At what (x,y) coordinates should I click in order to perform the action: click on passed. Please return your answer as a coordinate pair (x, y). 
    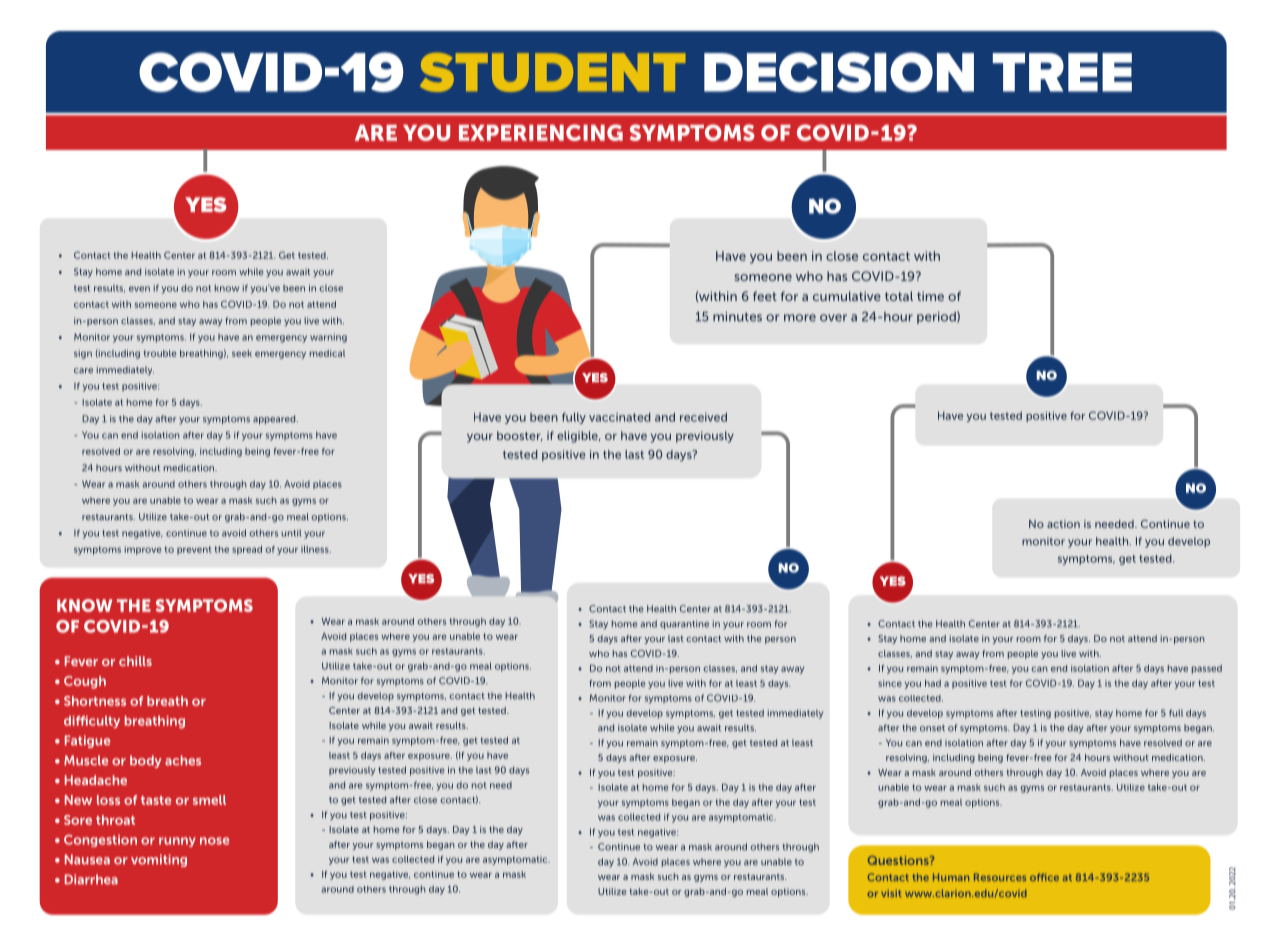
    Looking at the image, I should click on (1207, 669).
